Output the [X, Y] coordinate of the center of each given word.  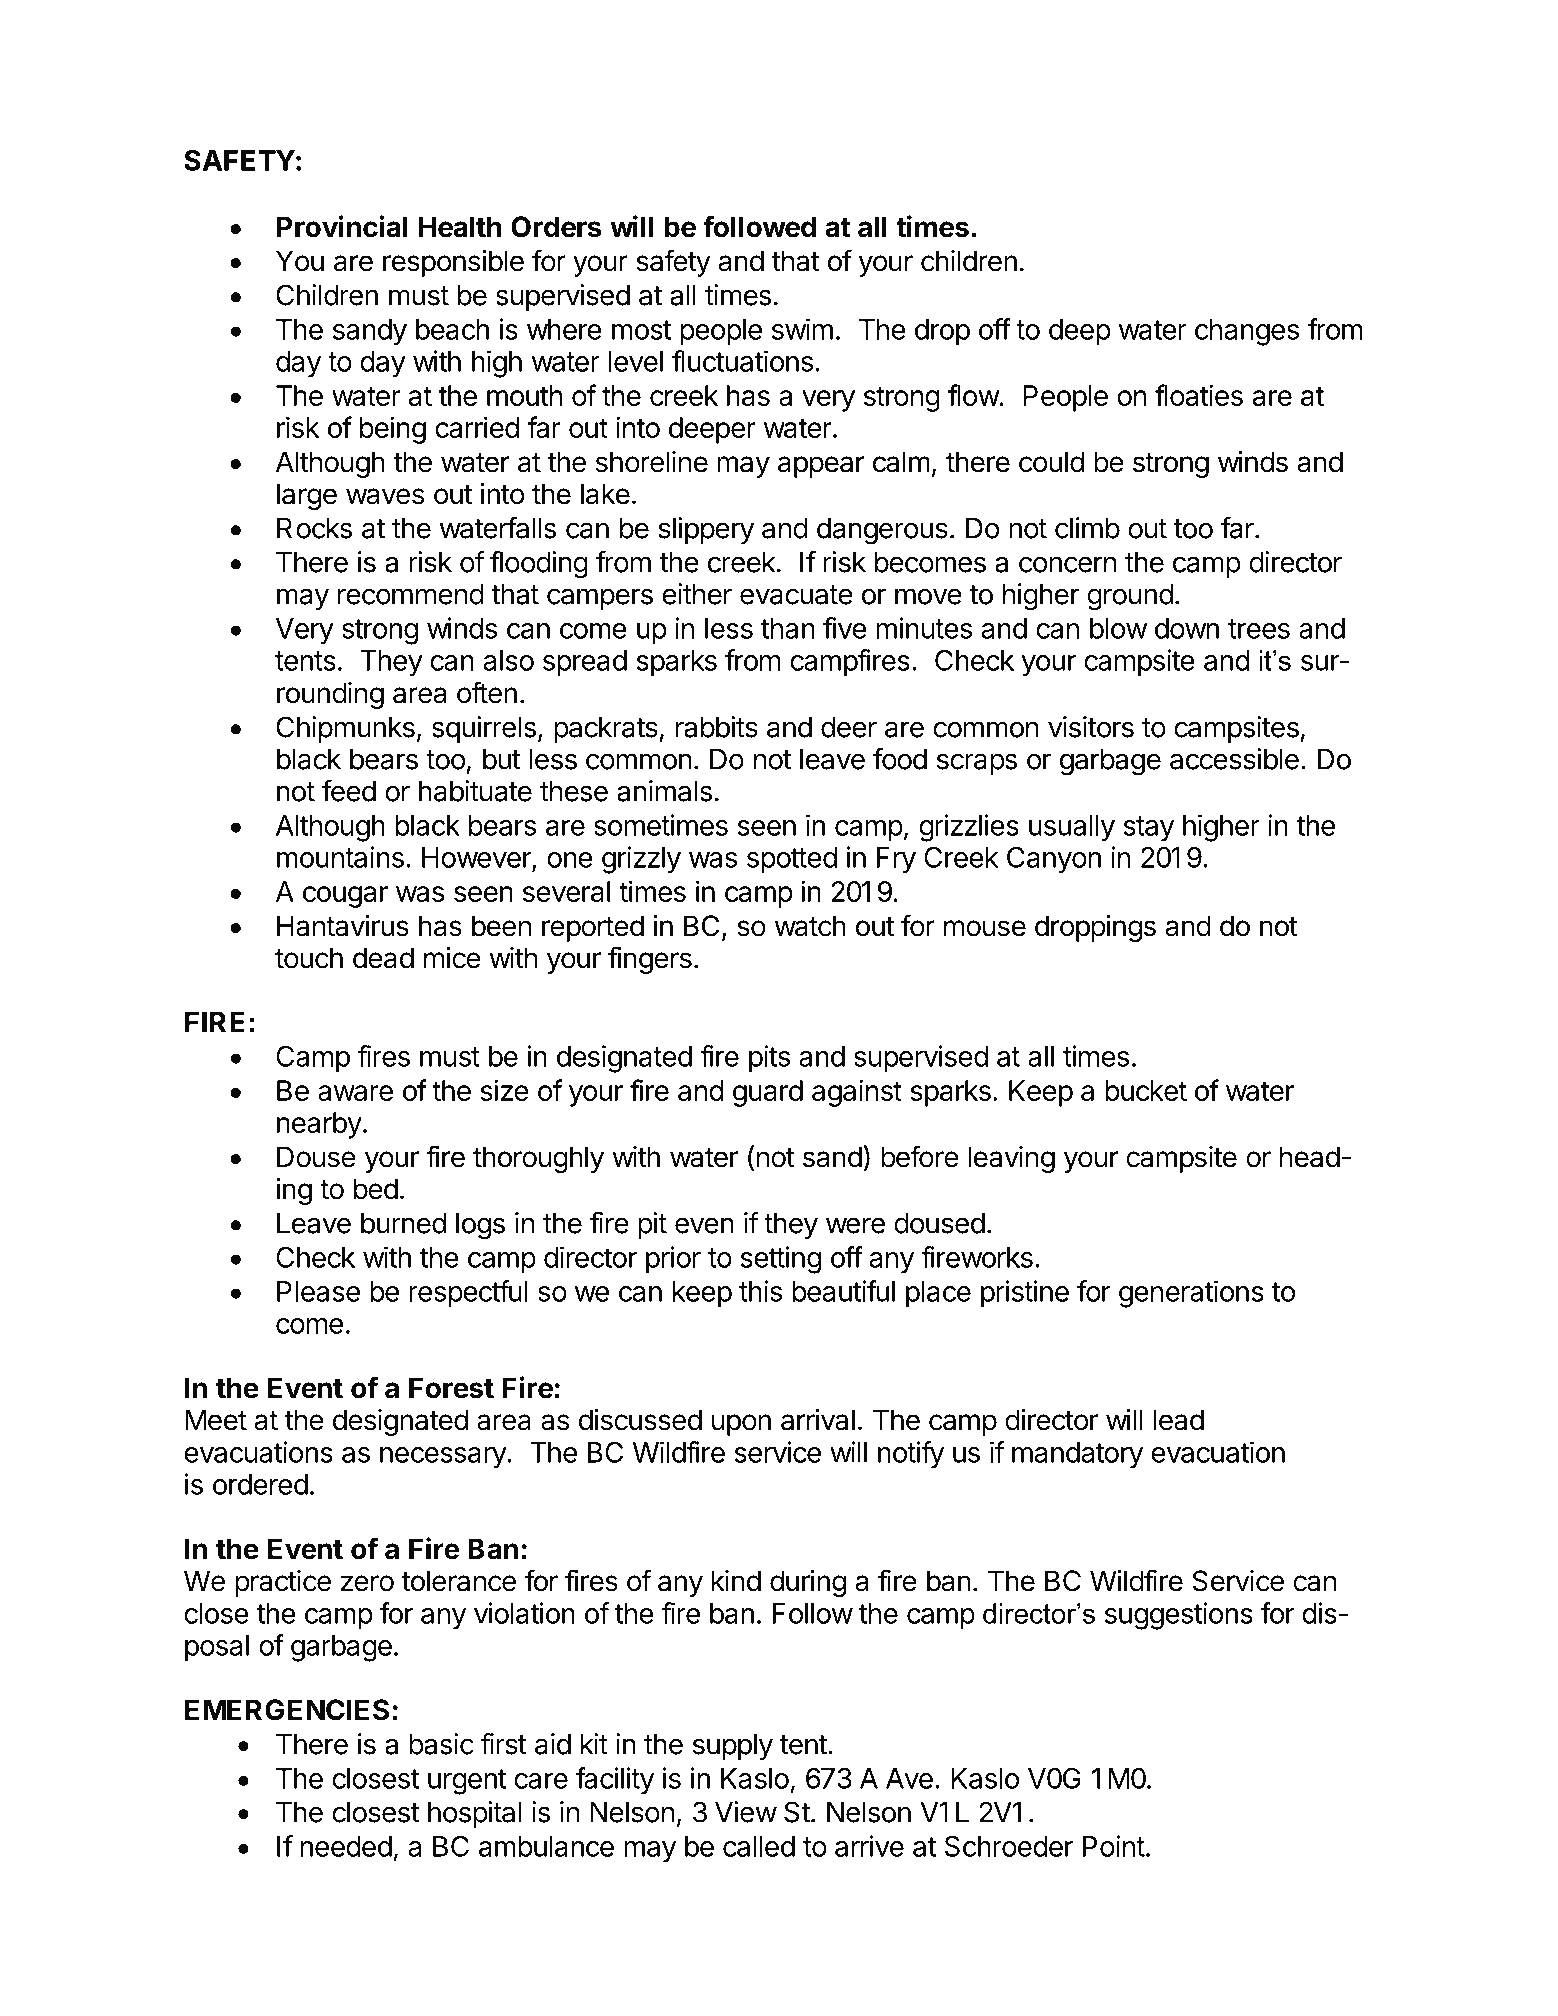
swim [802, 329]
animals [664, 791]
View [746, 1812]
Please [318, 1291]
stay [1148, 829]
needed [346, 1846]
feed [349, 791]
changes [1247, 332]
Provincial [342, 226]
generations [1191, 1294]
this [760, 1291]
